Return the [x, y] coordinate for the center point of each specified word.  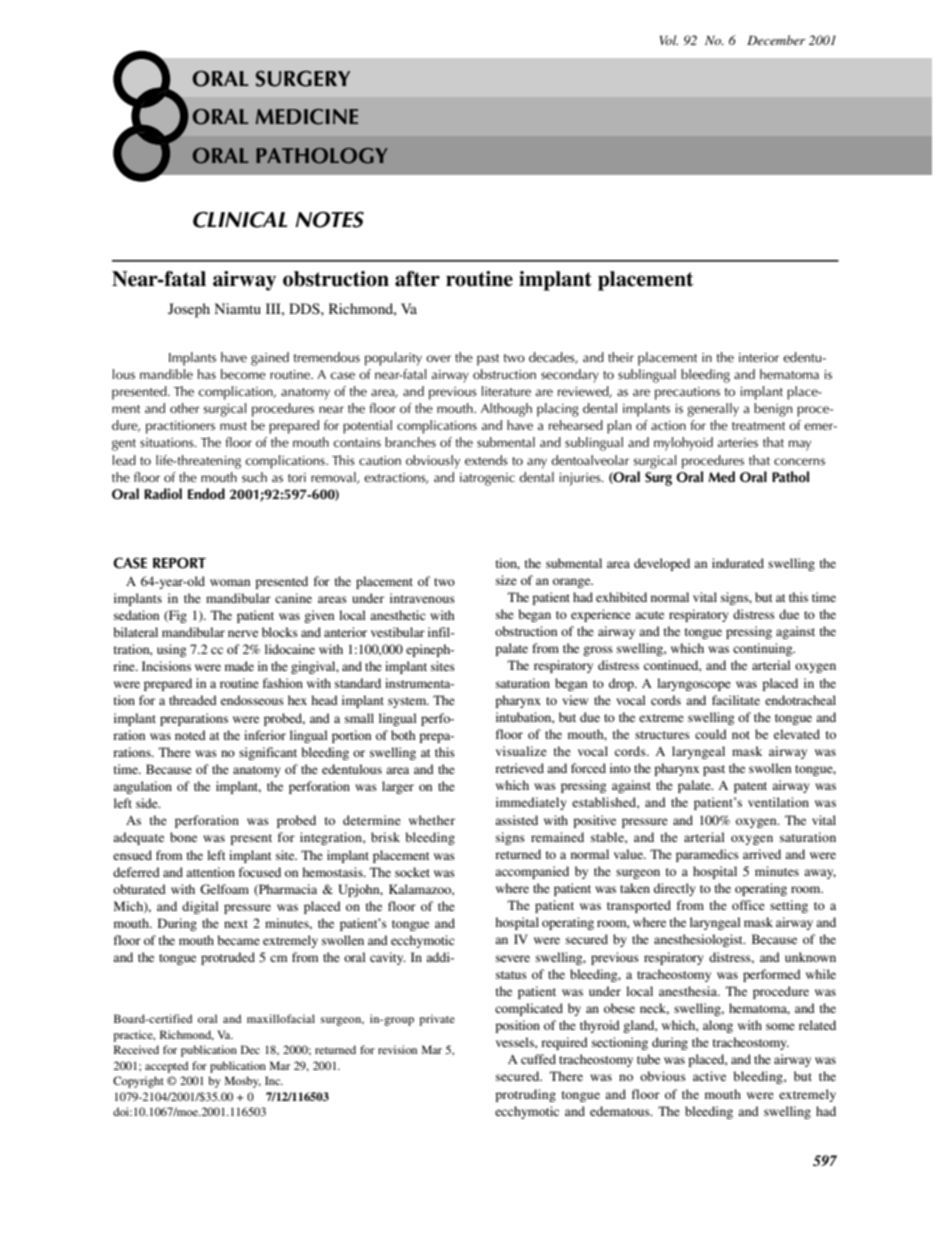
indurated [738, 563]
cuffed [538, 1059]
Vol [669, 40]
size [506, 580]
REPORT [179, 563]
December [776, 40]
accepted [166, 1067]
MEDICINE [307, 117]
